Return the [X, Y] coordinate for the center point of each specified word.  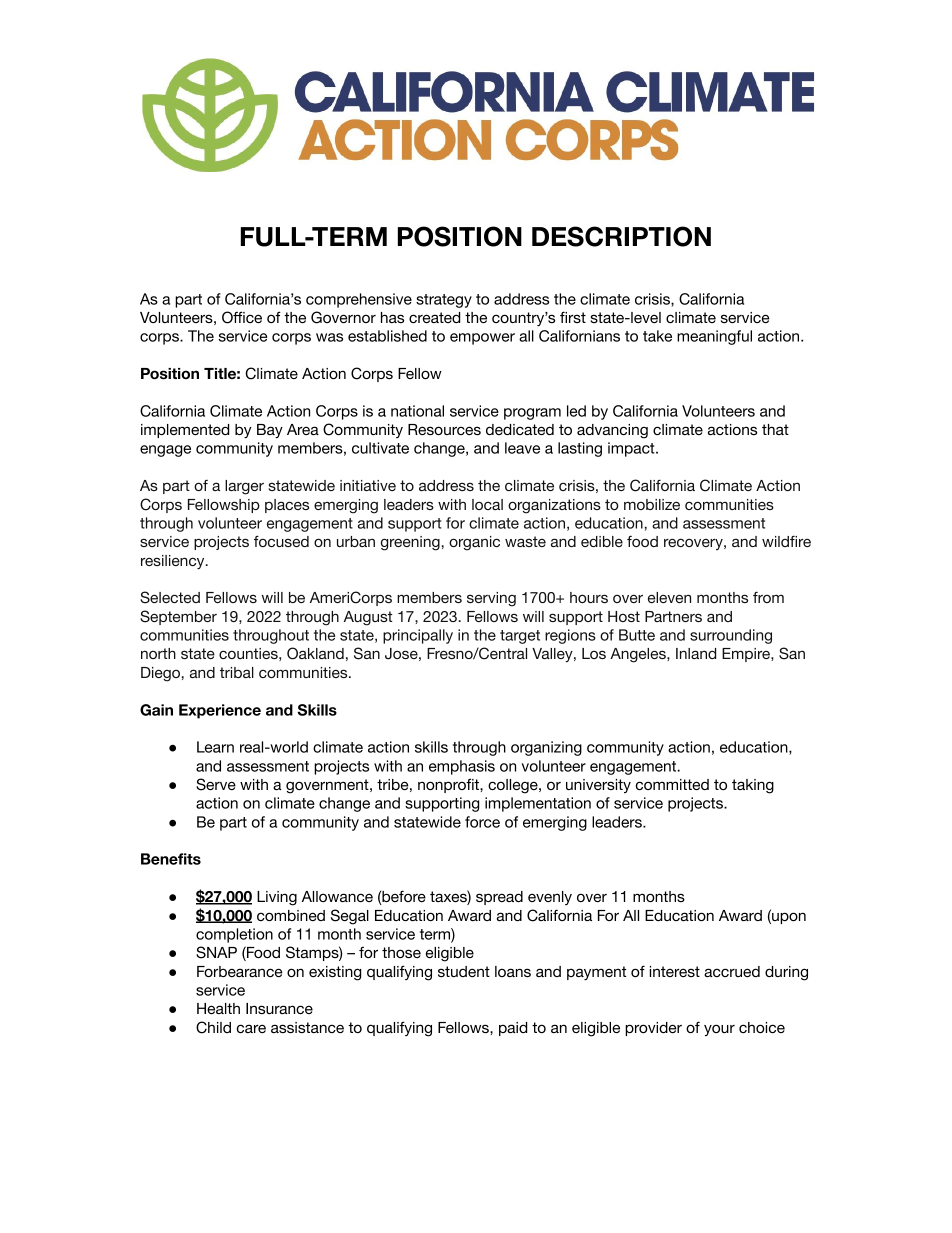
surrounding [731, 636]
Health [218, 1008]
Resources [444, 429]
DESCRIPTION [621, 236]
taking [753, 786]
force [482, 822]
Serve [216, 784]
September [178, 617]
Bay [270, 431]
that [775, 429]
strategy [444, 301]
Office [242, 317]
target [520, 637]
